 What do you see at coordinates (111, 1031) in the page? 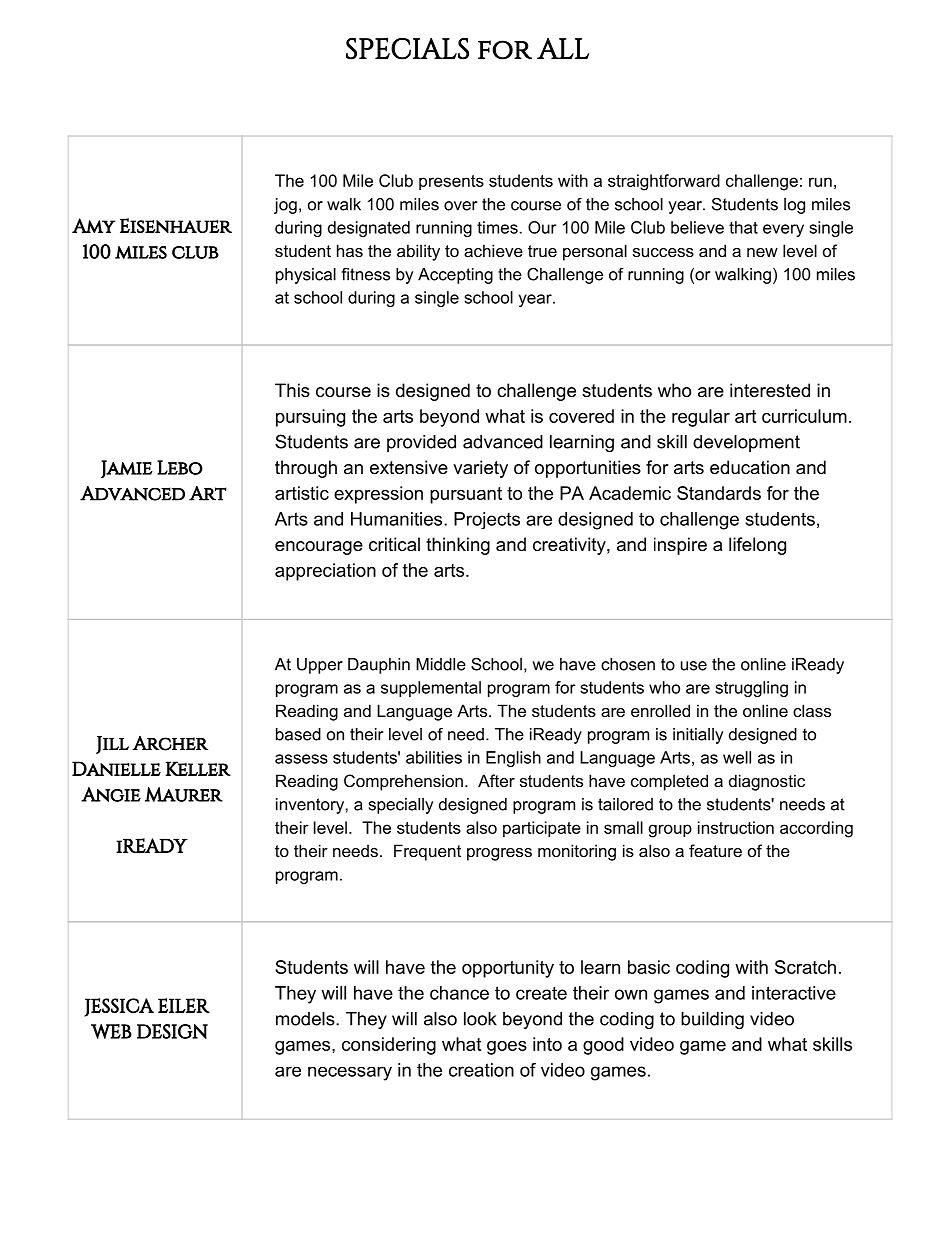
I see `WEB` at bounding box center [111, 1031].
